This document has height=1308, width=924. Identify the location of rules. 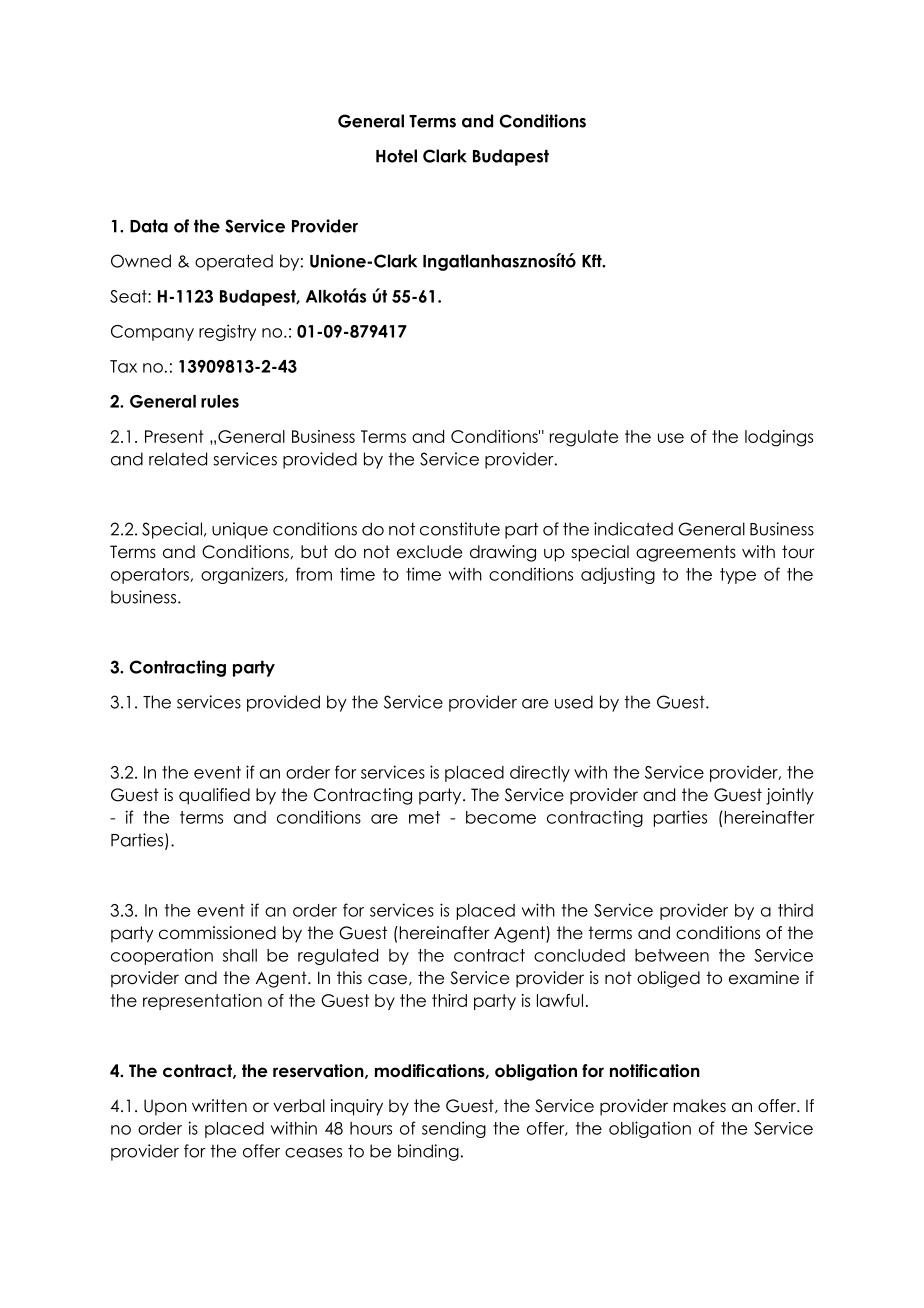
(220, 401).
